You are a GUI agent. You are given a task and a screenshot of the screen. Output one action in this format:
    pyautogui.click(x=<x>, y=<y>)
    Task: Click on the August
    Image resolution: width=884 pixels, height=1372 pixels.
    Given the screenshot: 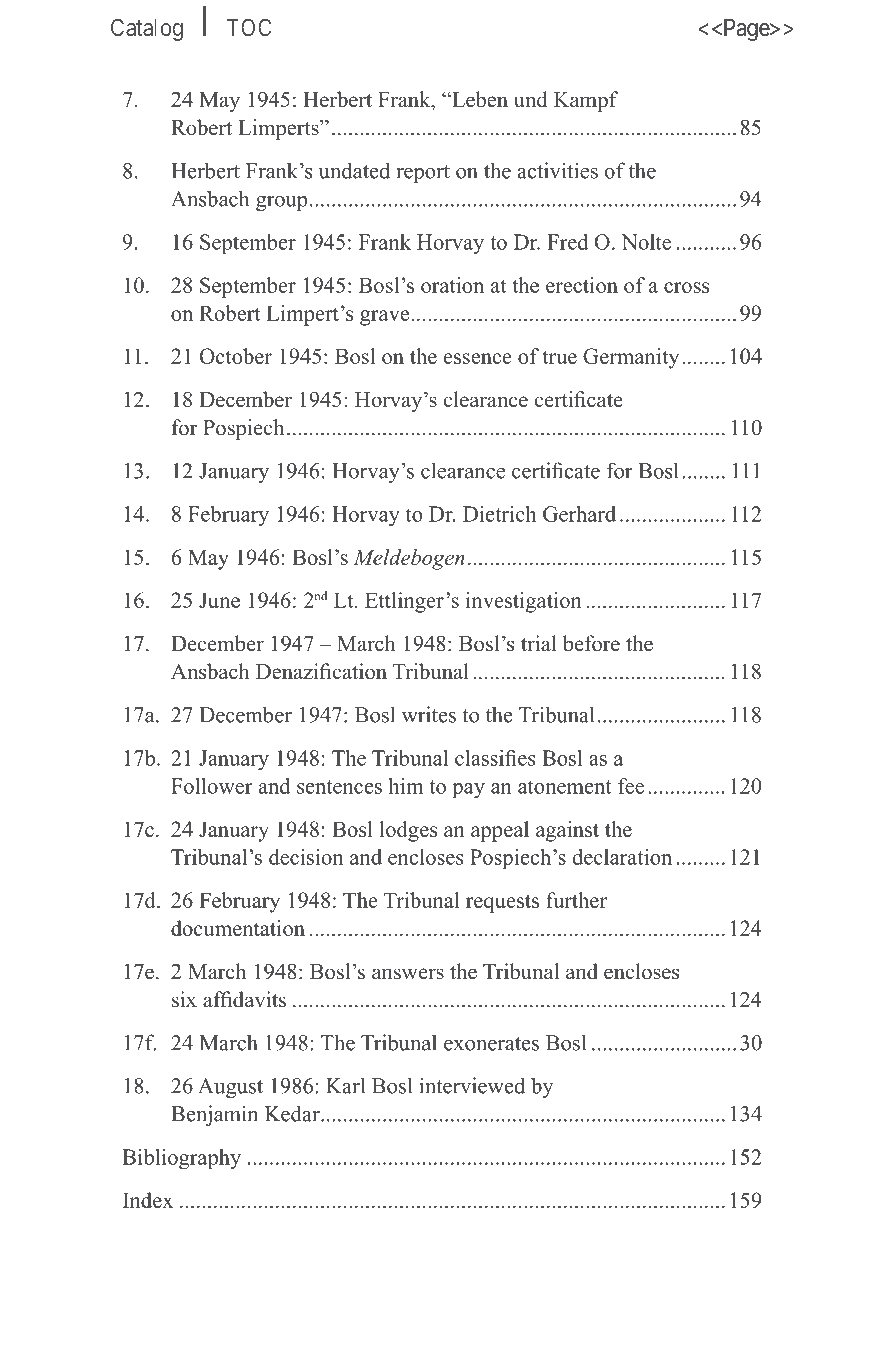 What is the action you would take?
    pyautogui.click(x=230, y=1088)
